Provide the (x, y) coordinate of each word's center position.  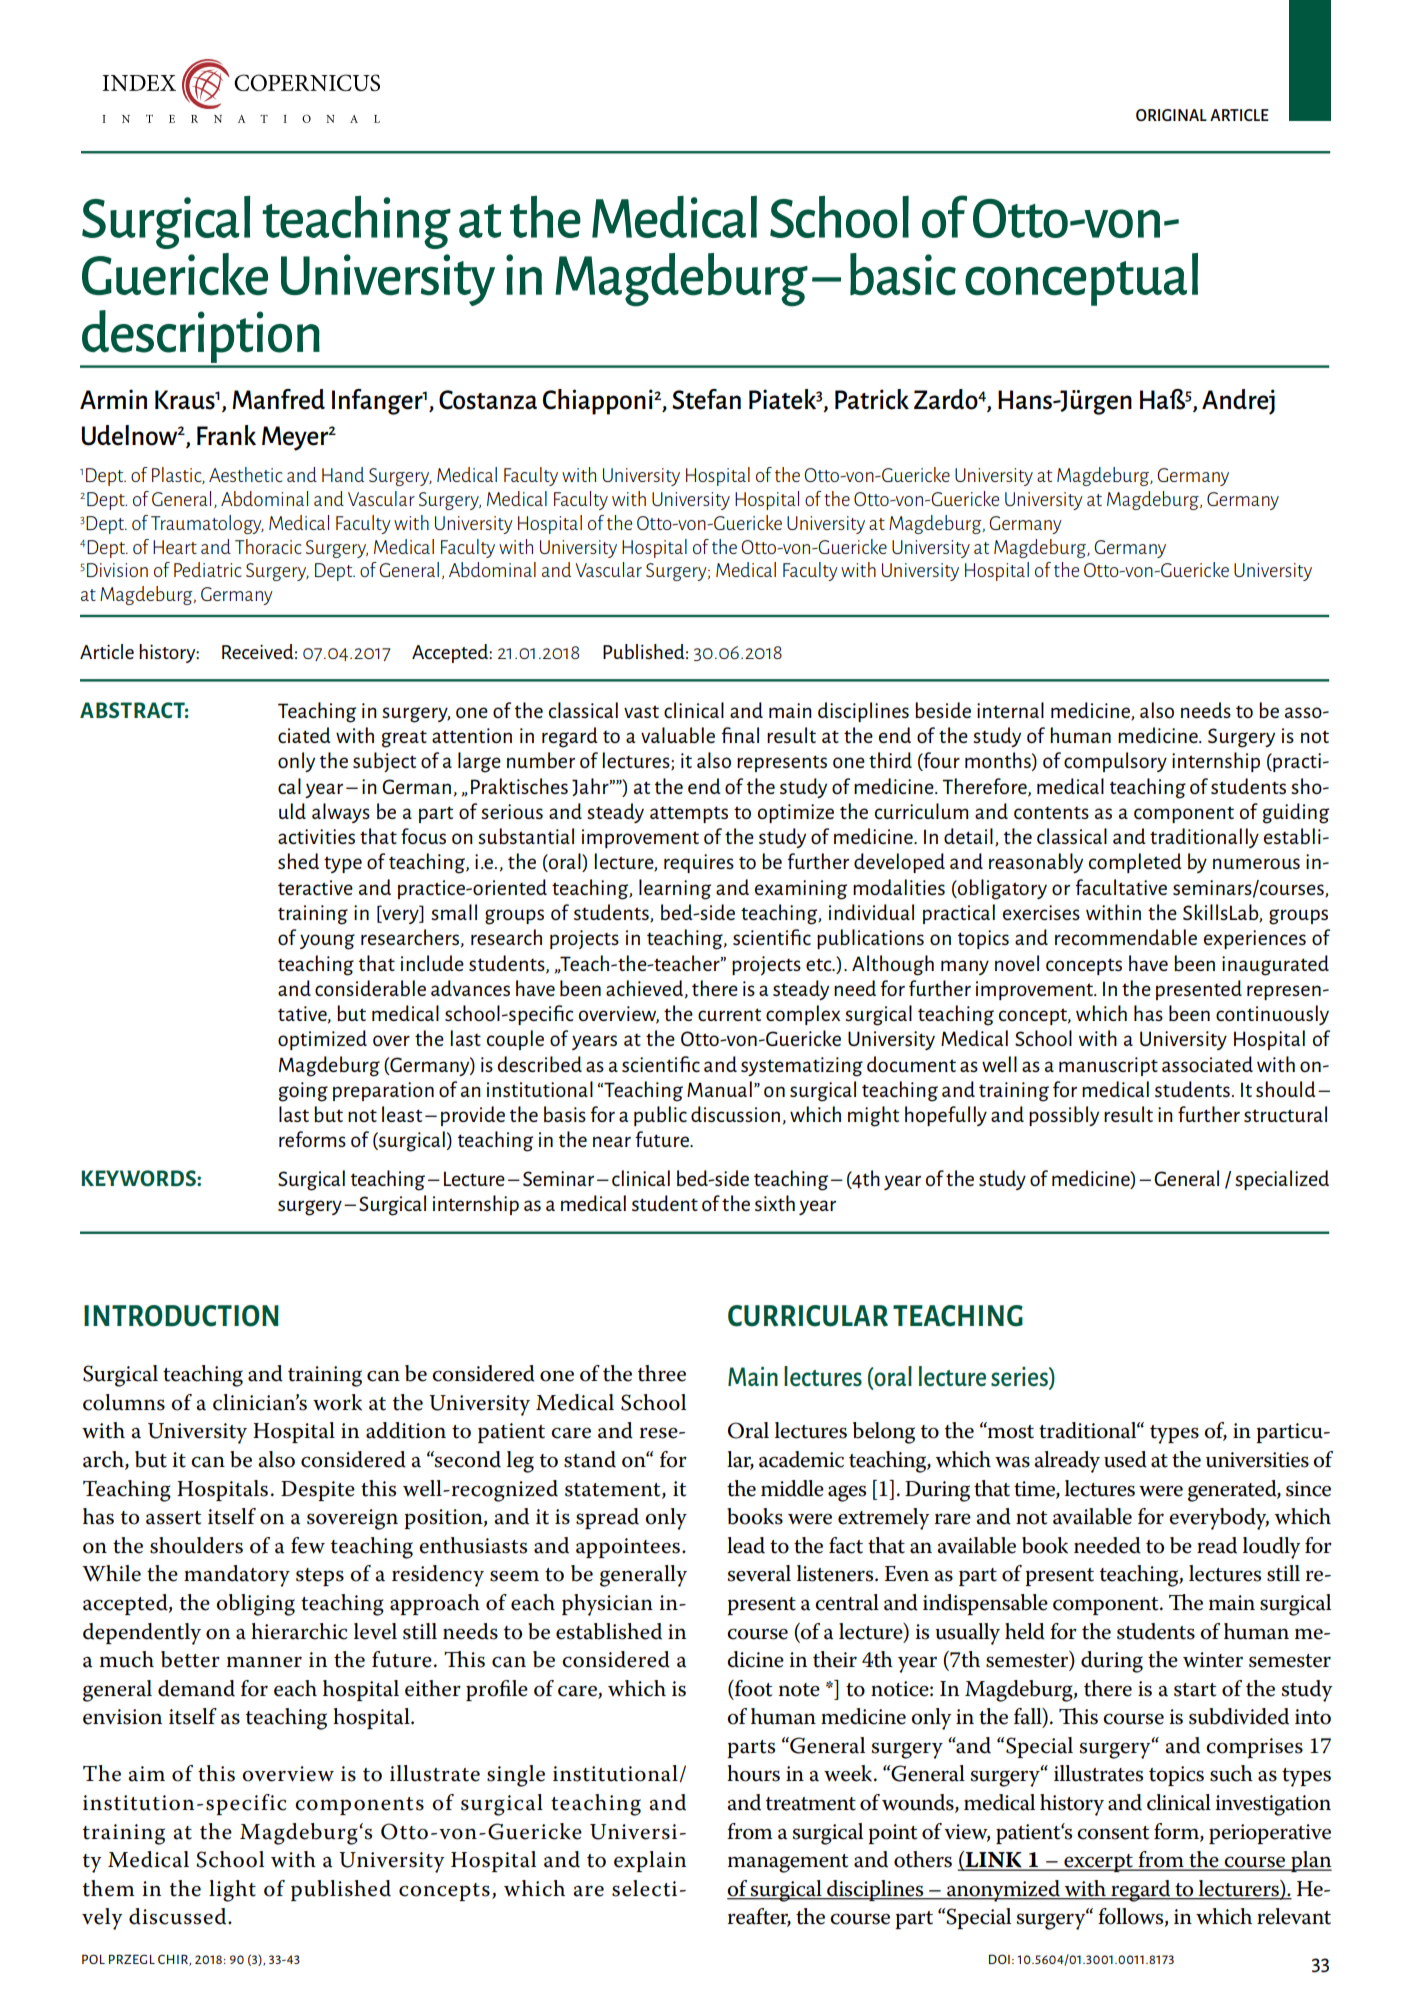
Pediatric (207, 569)
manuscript (1108, 1066)
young (327, 942)
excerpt (1098, 1863)
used (1125, 1459)
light (232, 1891)
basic (903, 274)
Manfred (278, 399)
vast (641, 711)
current (729, 1014)
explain (650, 1861)
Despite (318, 1491)
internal (1010, 710)
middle (792, 1488)
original (1171, 115)
